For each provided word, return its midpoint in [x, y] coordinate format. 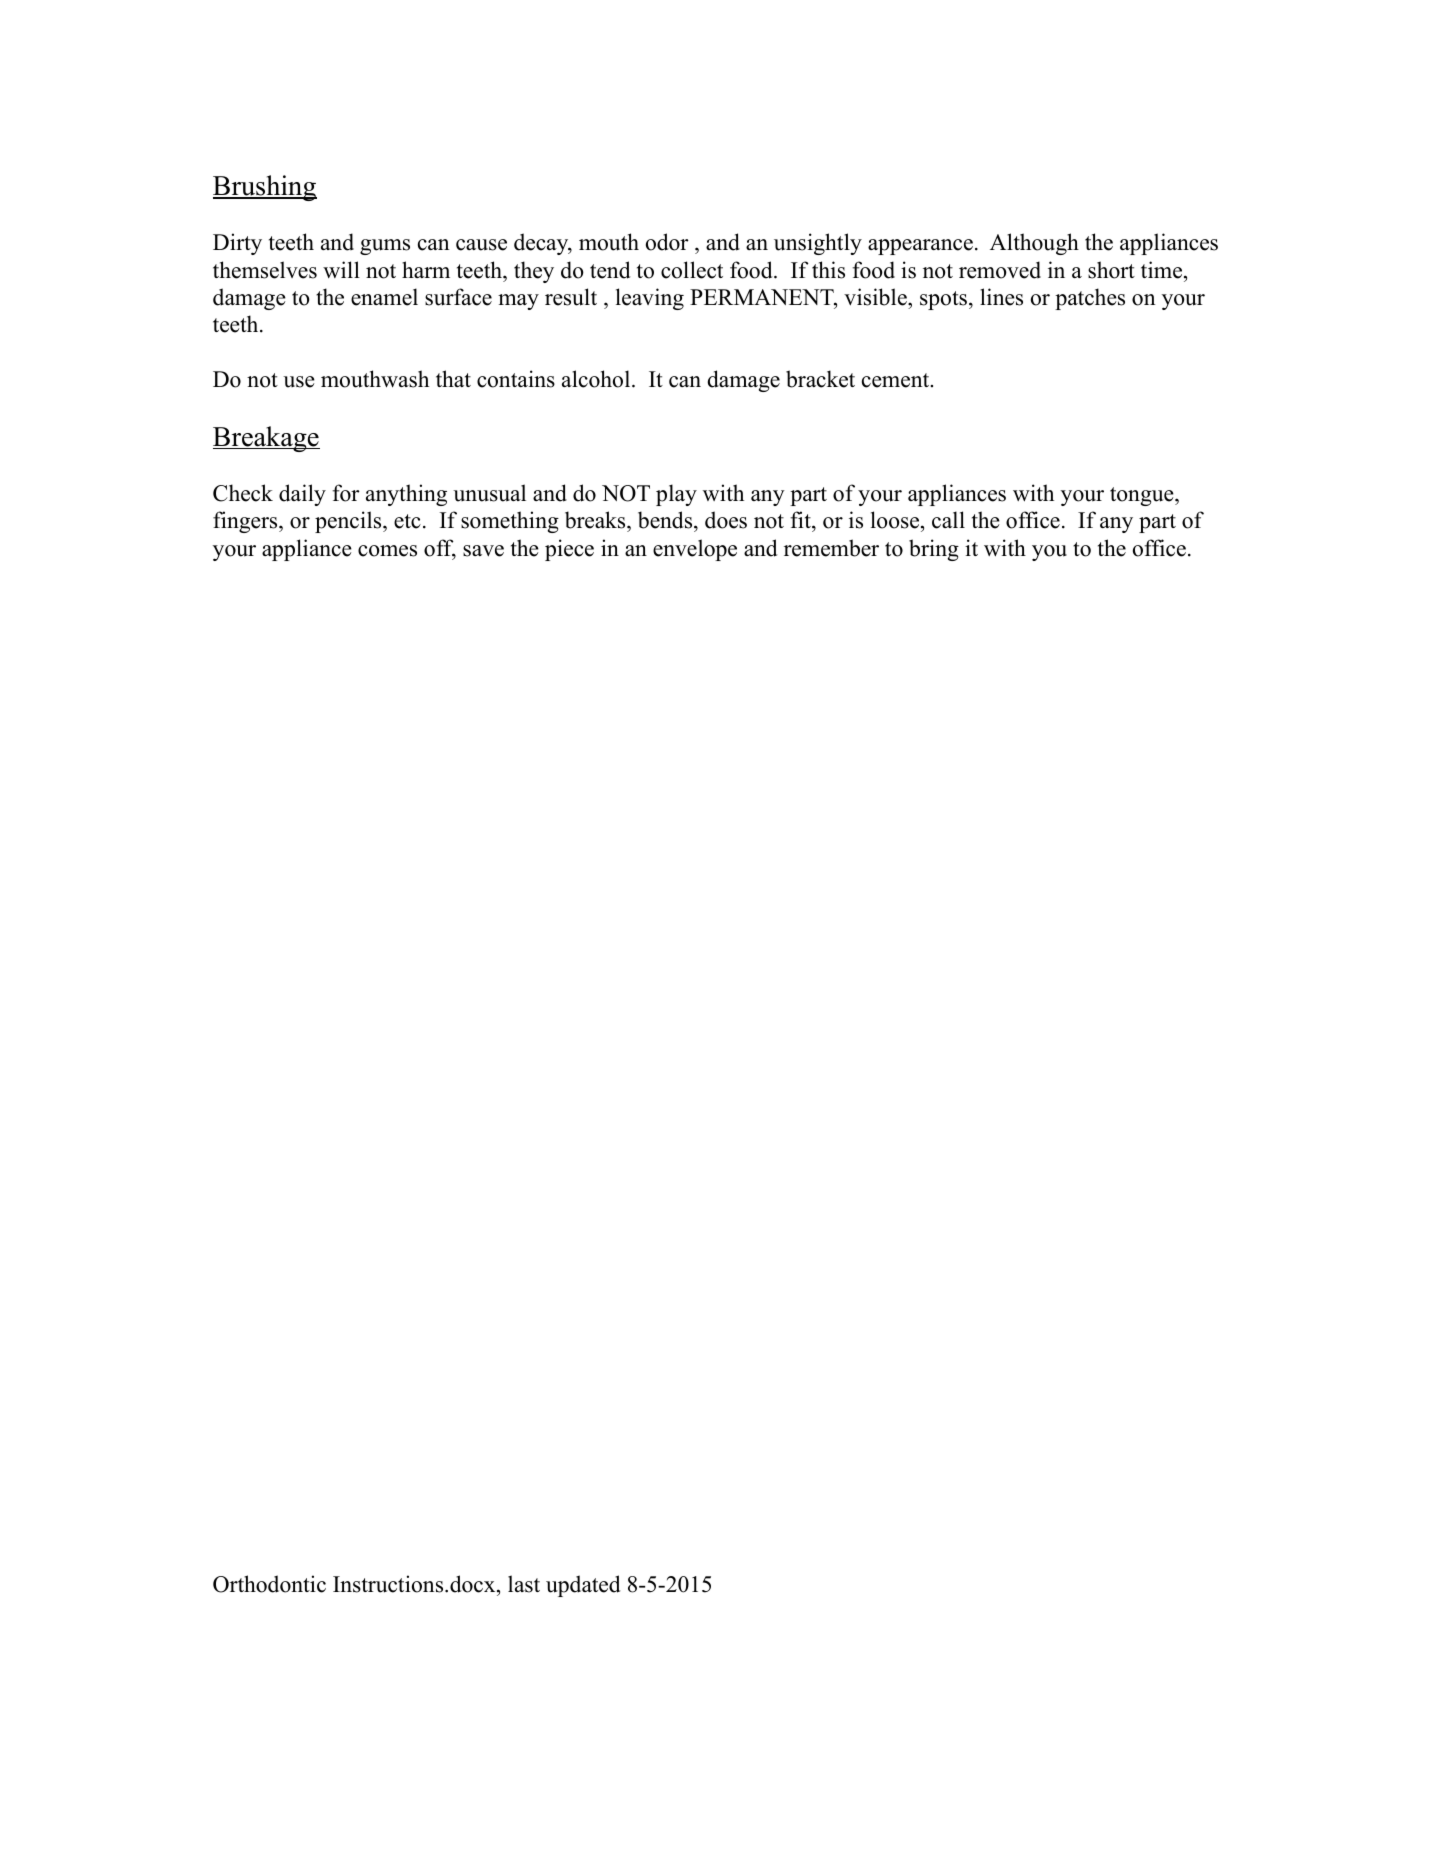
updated [583, 1586]
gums [385, 247]
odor [667, 242]
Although [1034, 244]
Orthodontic [269, 1584]
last [524, 1584]
